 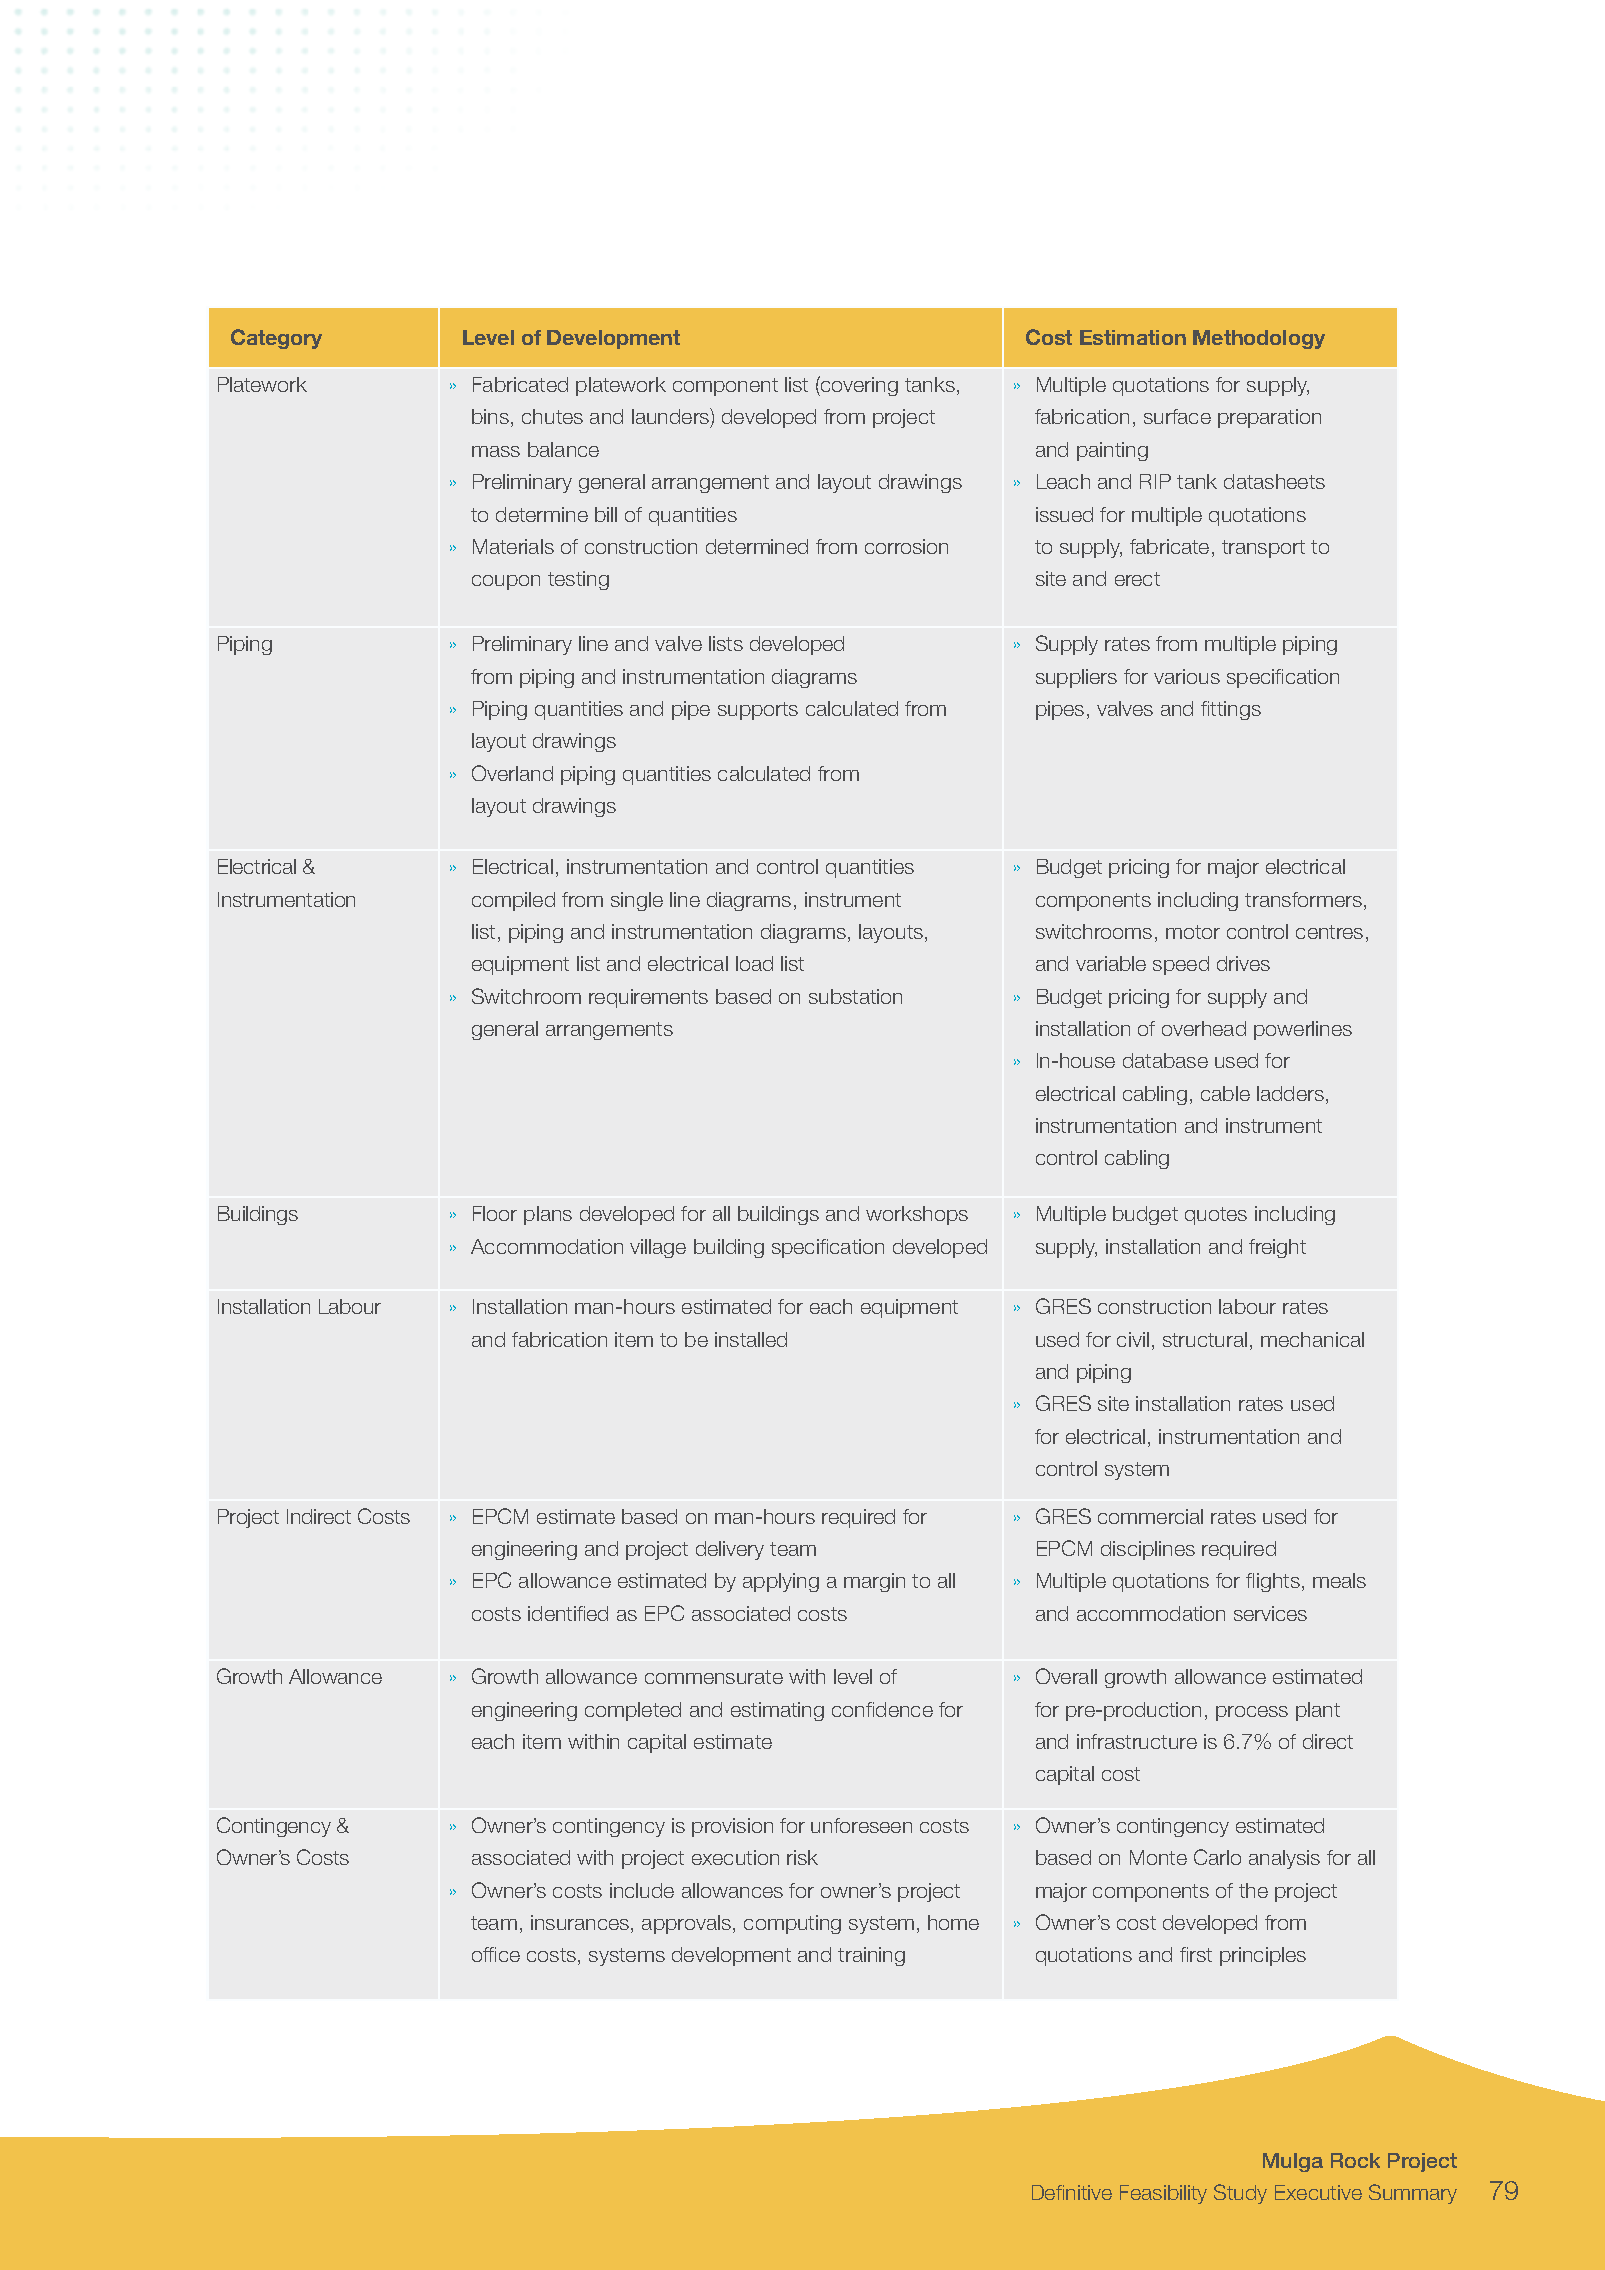 I want to click on substation, so click(x=855, y=996).
